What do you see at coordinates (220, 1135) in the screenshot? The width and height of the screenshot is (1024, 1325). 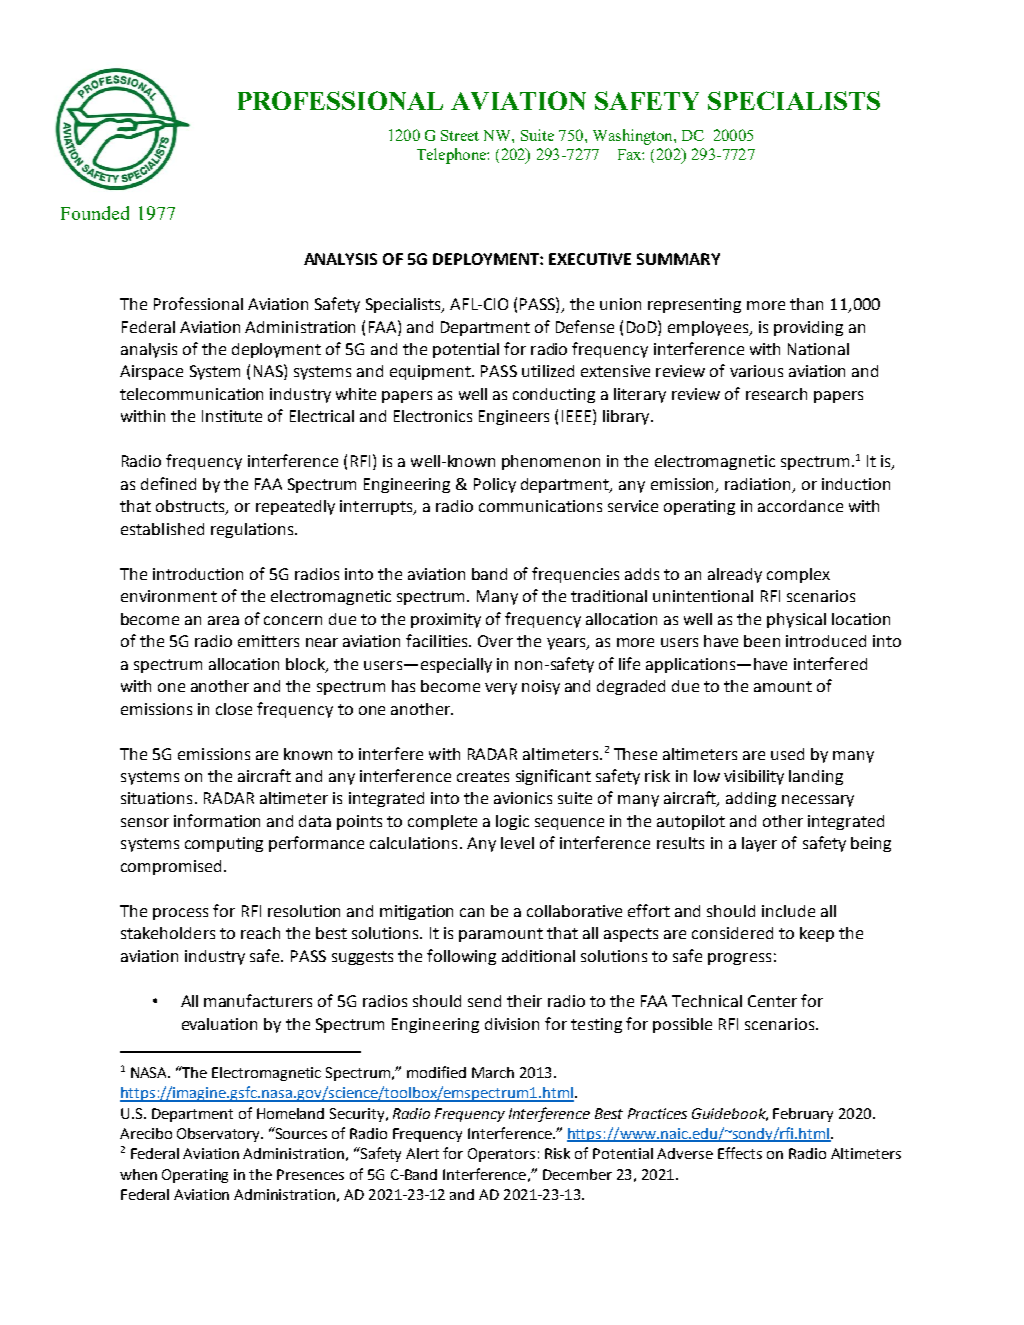 I see `Observatory` at bounding box center [220, 1135].
